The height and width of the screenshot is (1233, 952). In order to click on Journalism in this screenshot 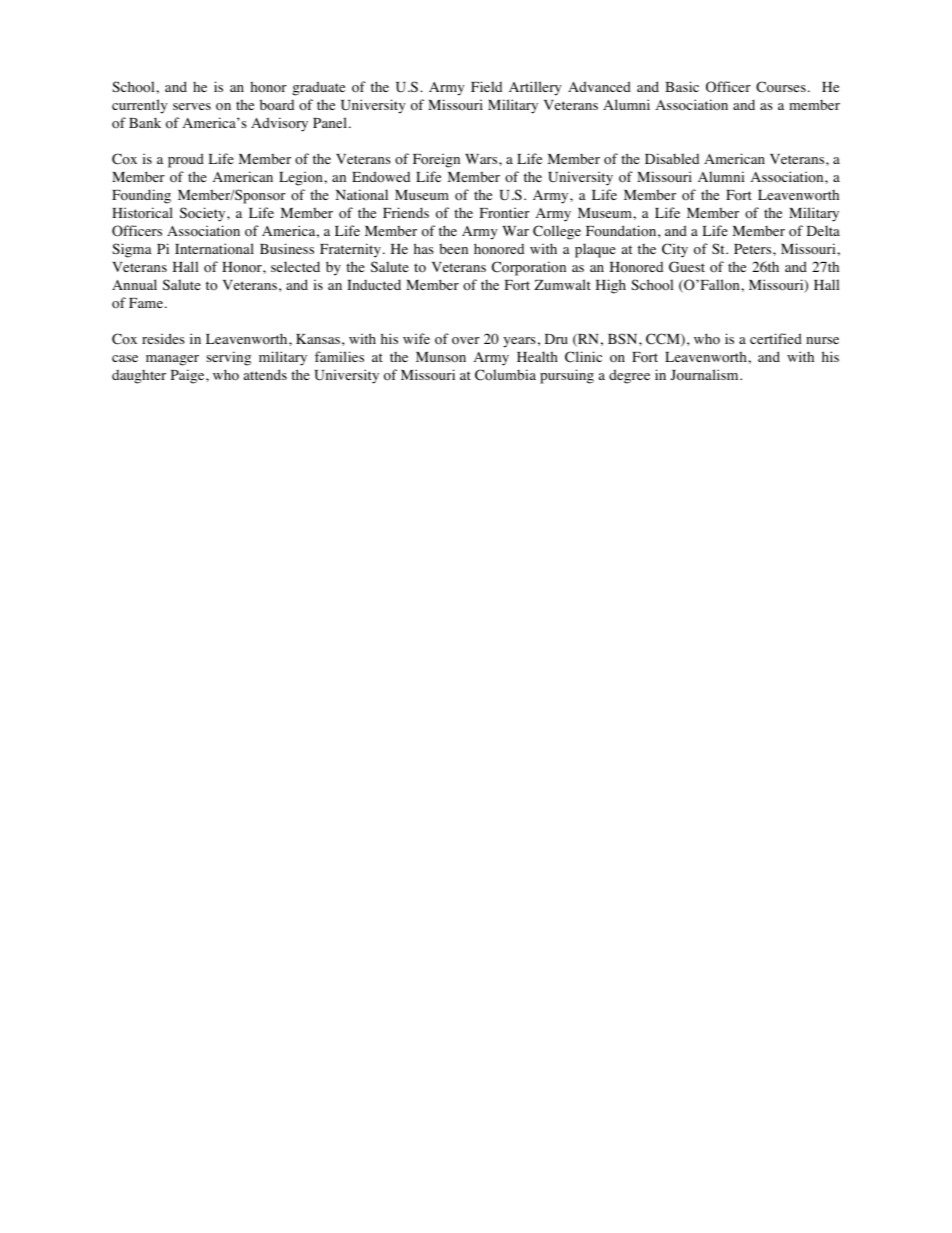, I will do `click(706, 375)`.
